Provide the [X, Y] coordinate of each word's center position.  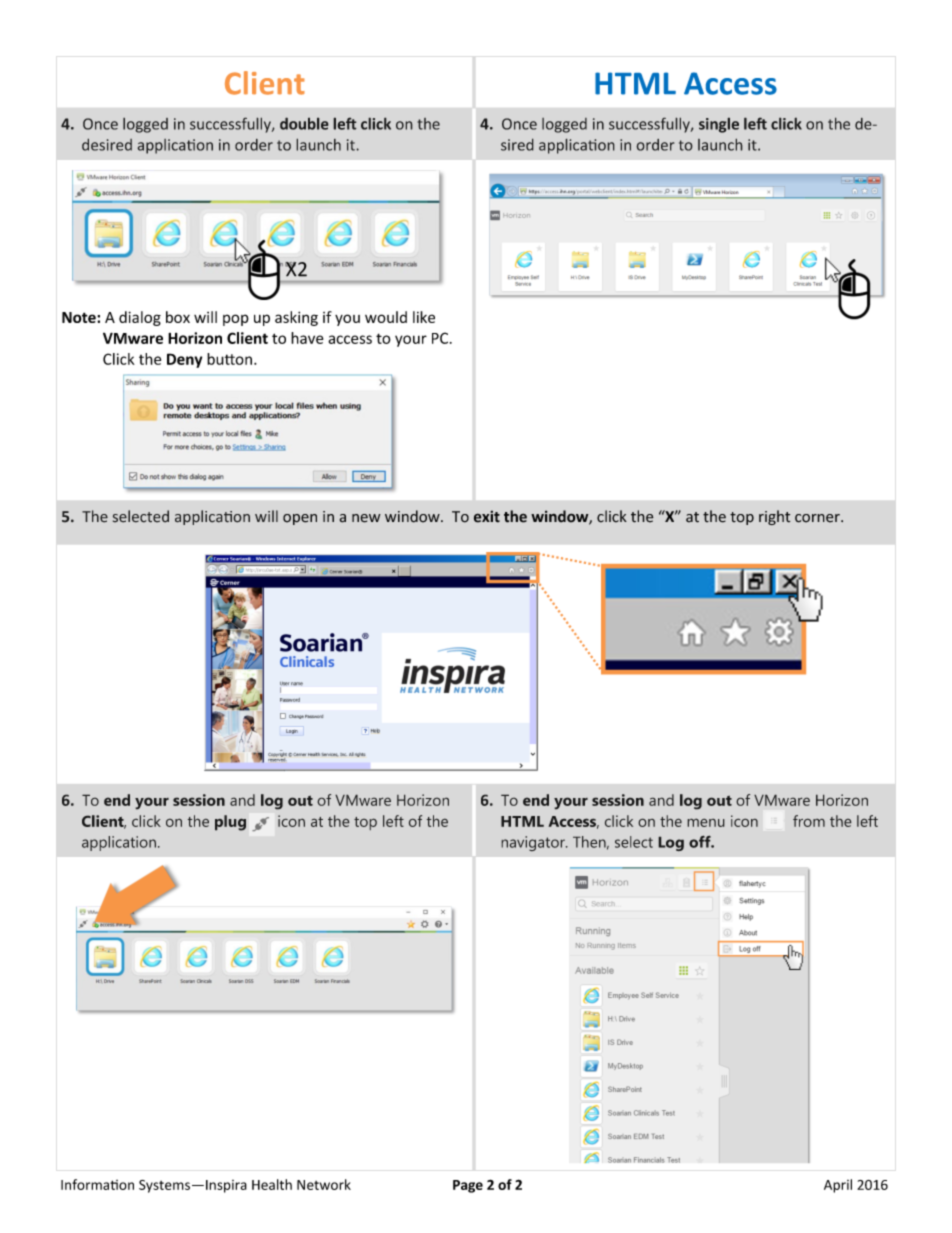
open [300, 519]
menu [706, 822]
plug [230, 823]
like [424, 317]
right [774, 517]
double [304, 123]
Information [97, 1184]
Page [468, 1186]
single [719, 125]
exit [487, 516]
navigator [534, 843]
